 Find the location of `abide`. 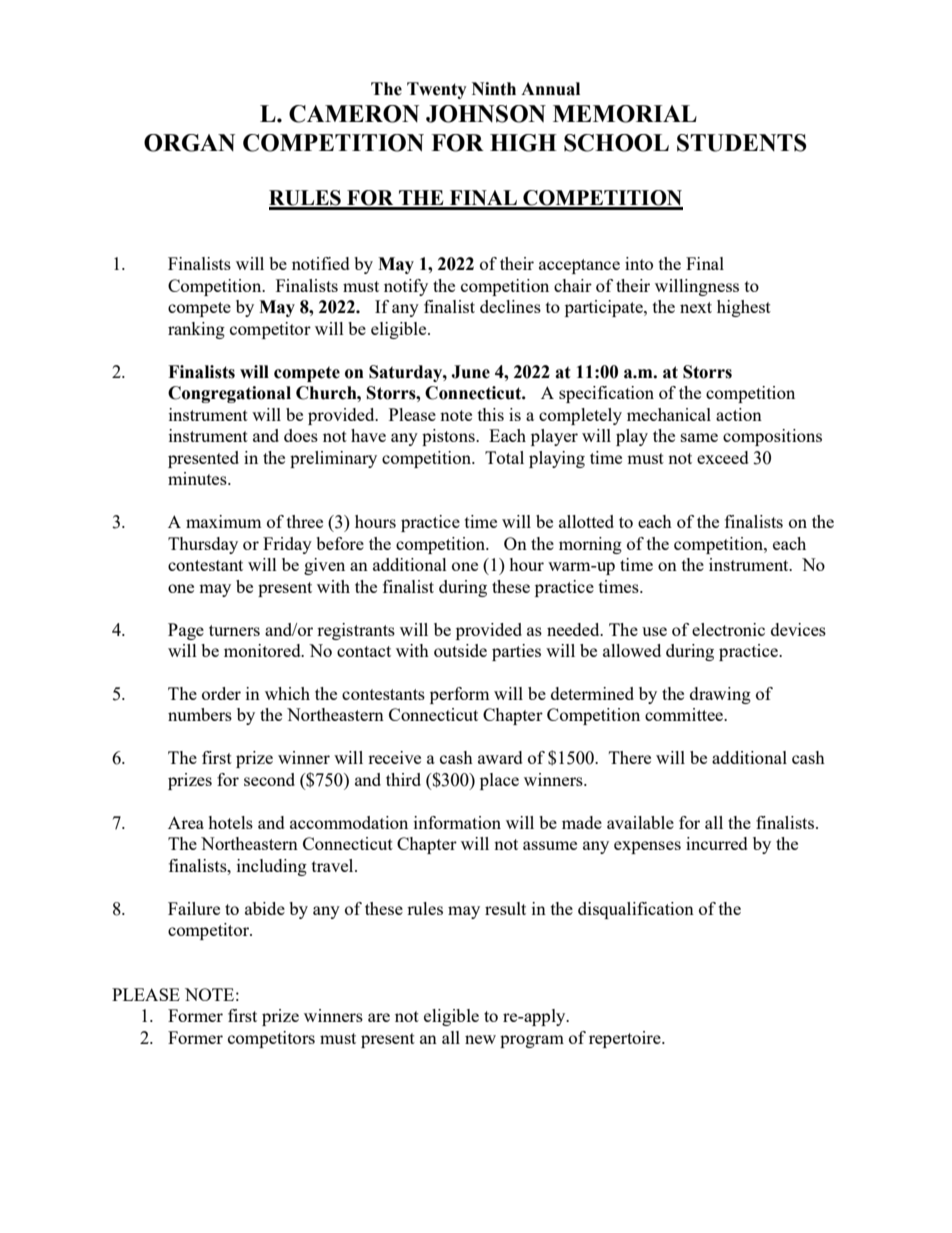

abide is located at coordinates (265, 908).
